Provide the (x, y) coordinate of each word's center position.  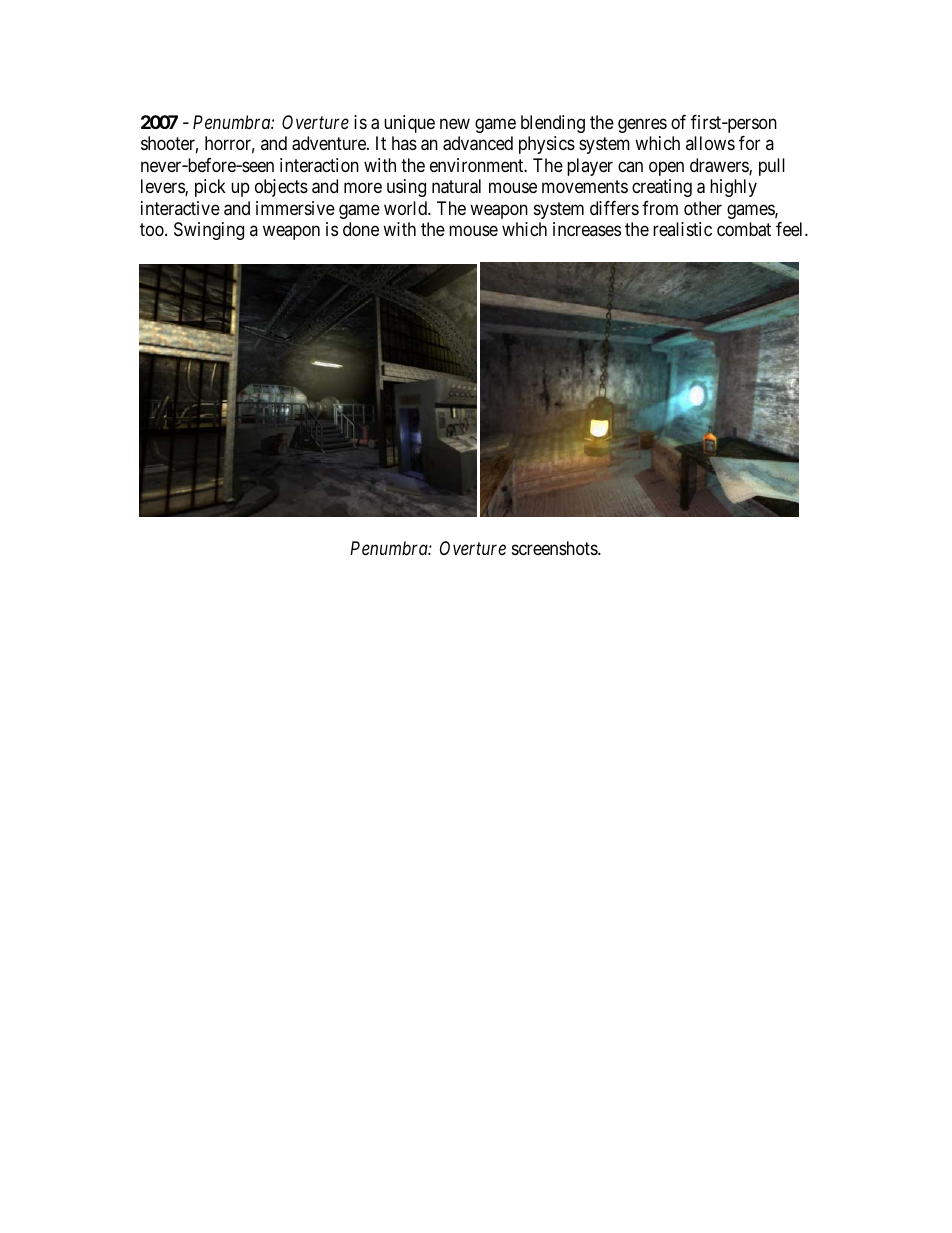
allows (710, 143)
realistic (682, 229)
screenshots (555, 548)
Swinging (209, 231)
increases (587, 229)
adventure (330, 143)
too (153, 230)
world (406, 208)
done (361, 229)
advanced (478, 143)
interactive (180, 208)
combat (744, 229)
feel (791, 229)
